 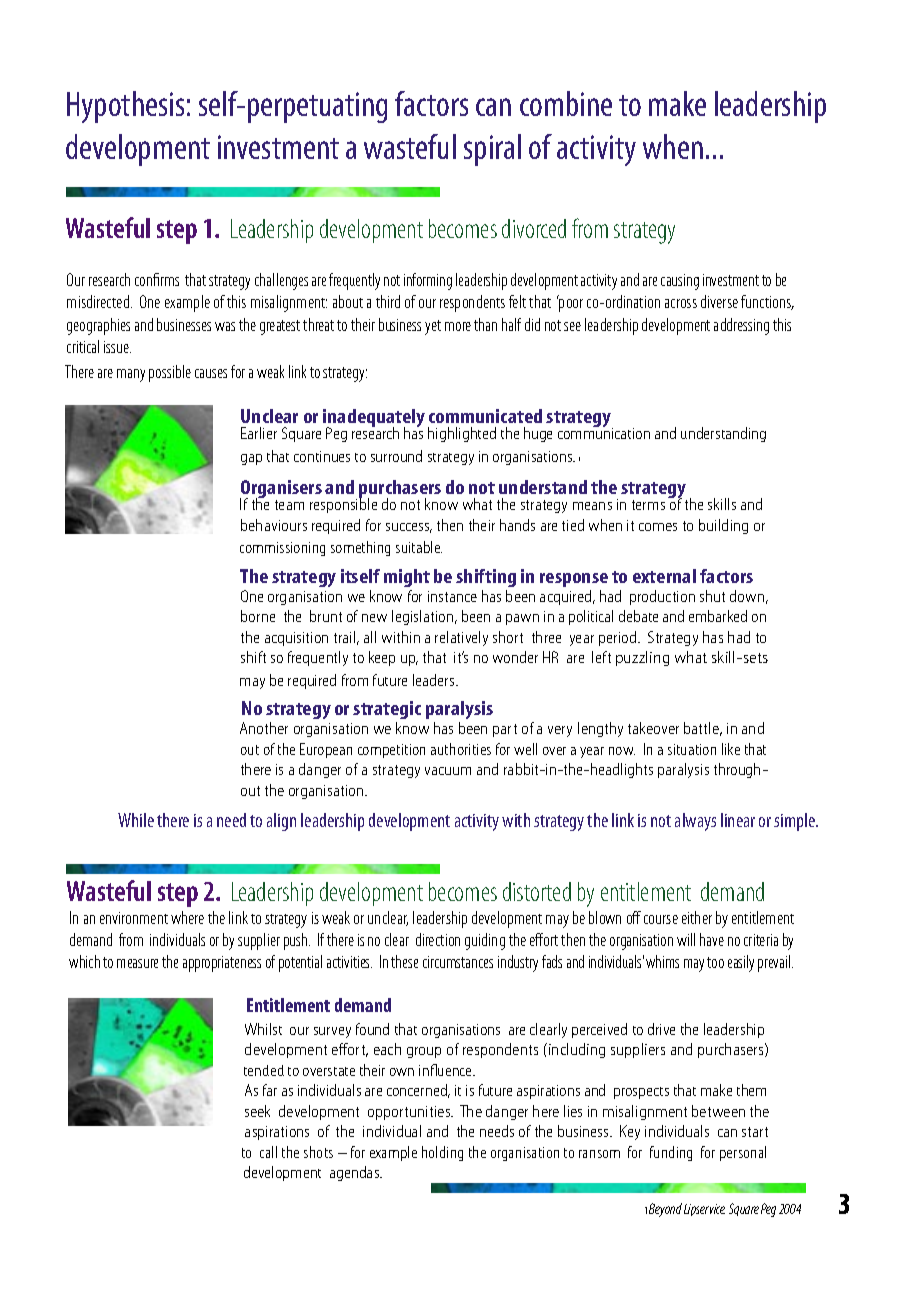 What do you see at coordinates (257, 1111) in the image?
I see `seek` at bounding box center [257, 1111].
